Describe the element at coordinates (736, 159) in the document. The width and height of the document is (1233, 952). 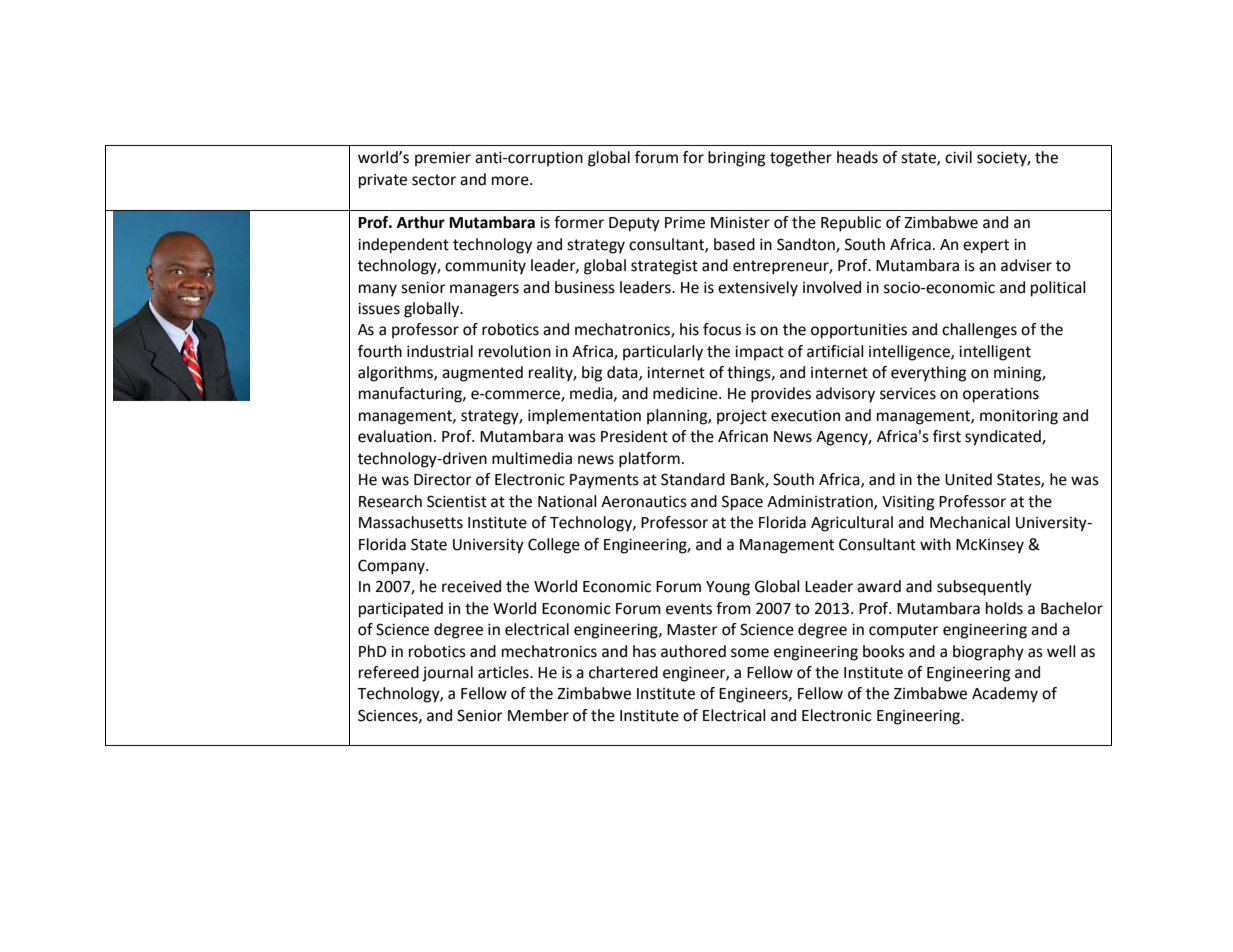
I see `bringing` at that location.
